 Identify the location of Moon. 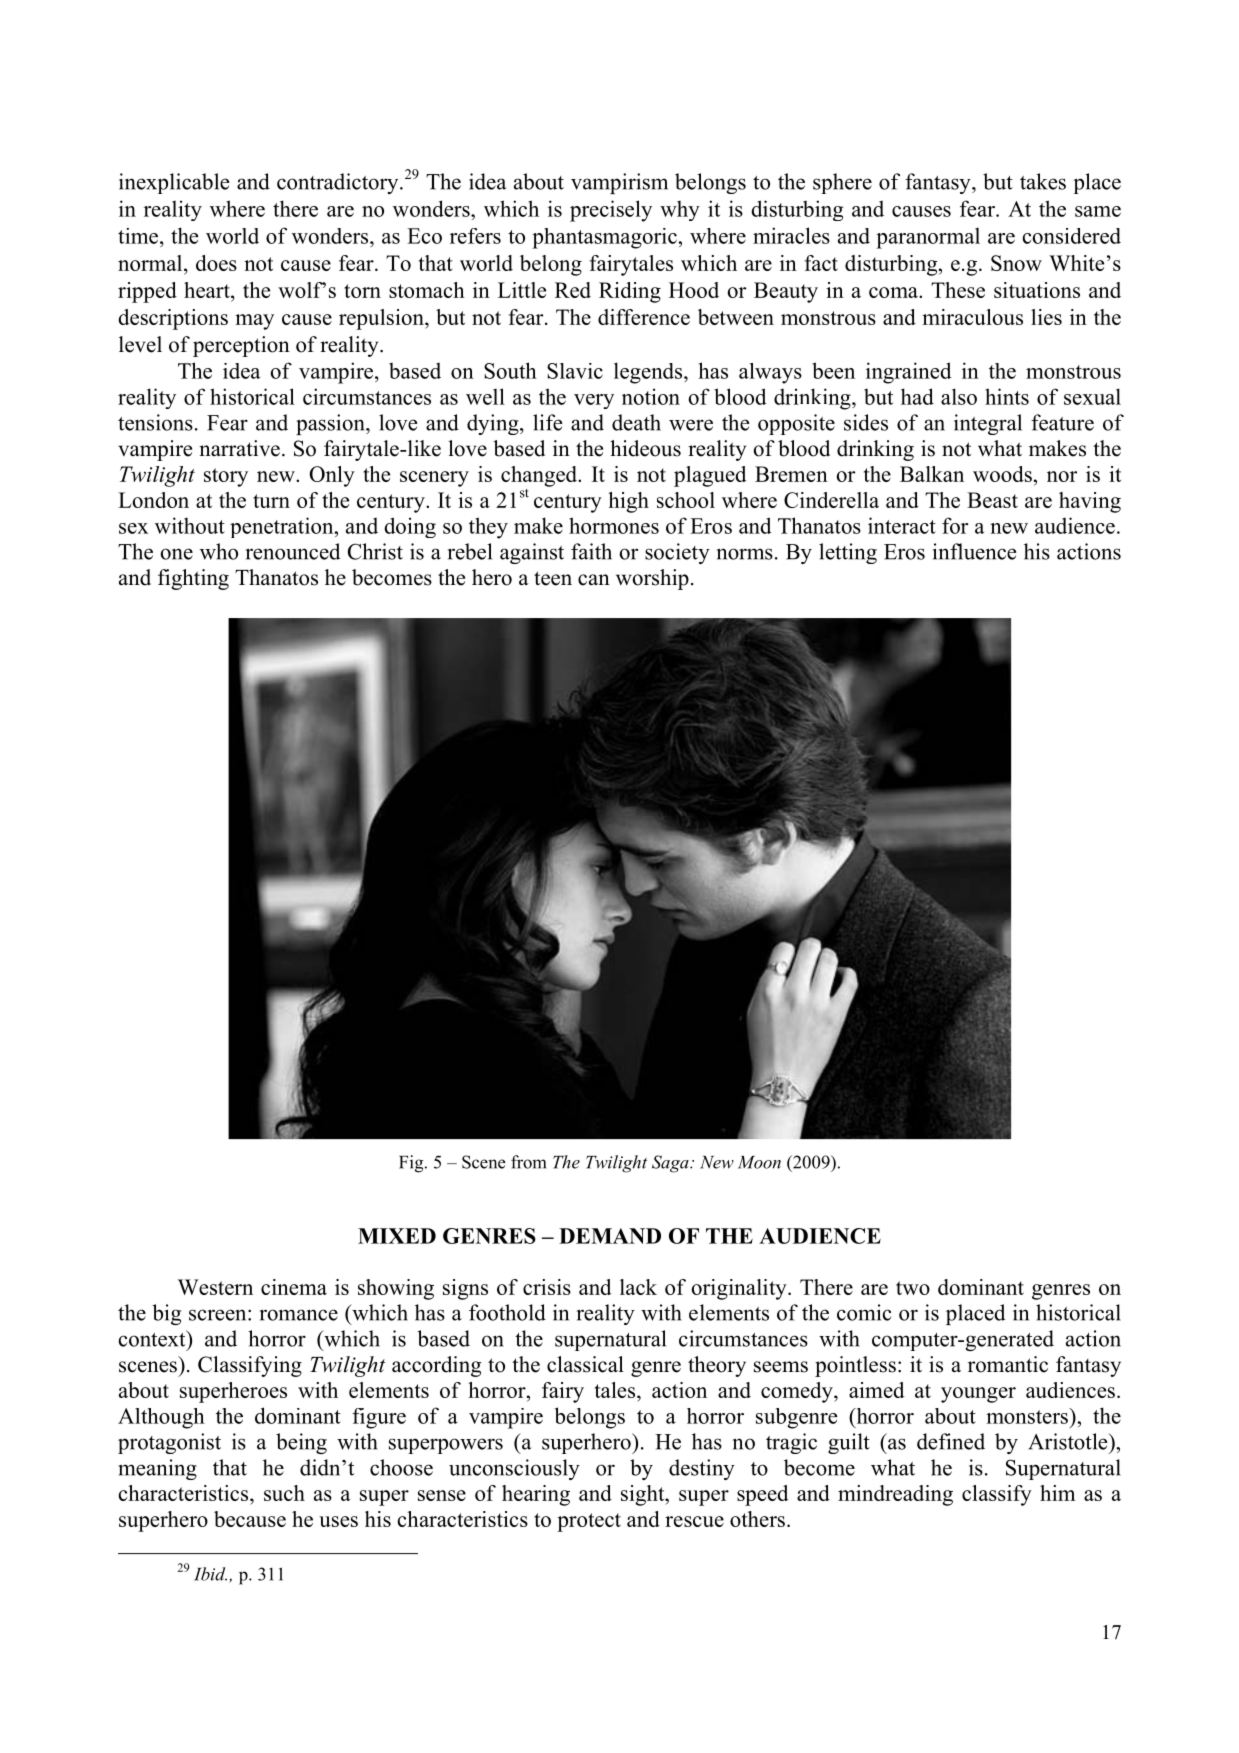
(759, 1162).
